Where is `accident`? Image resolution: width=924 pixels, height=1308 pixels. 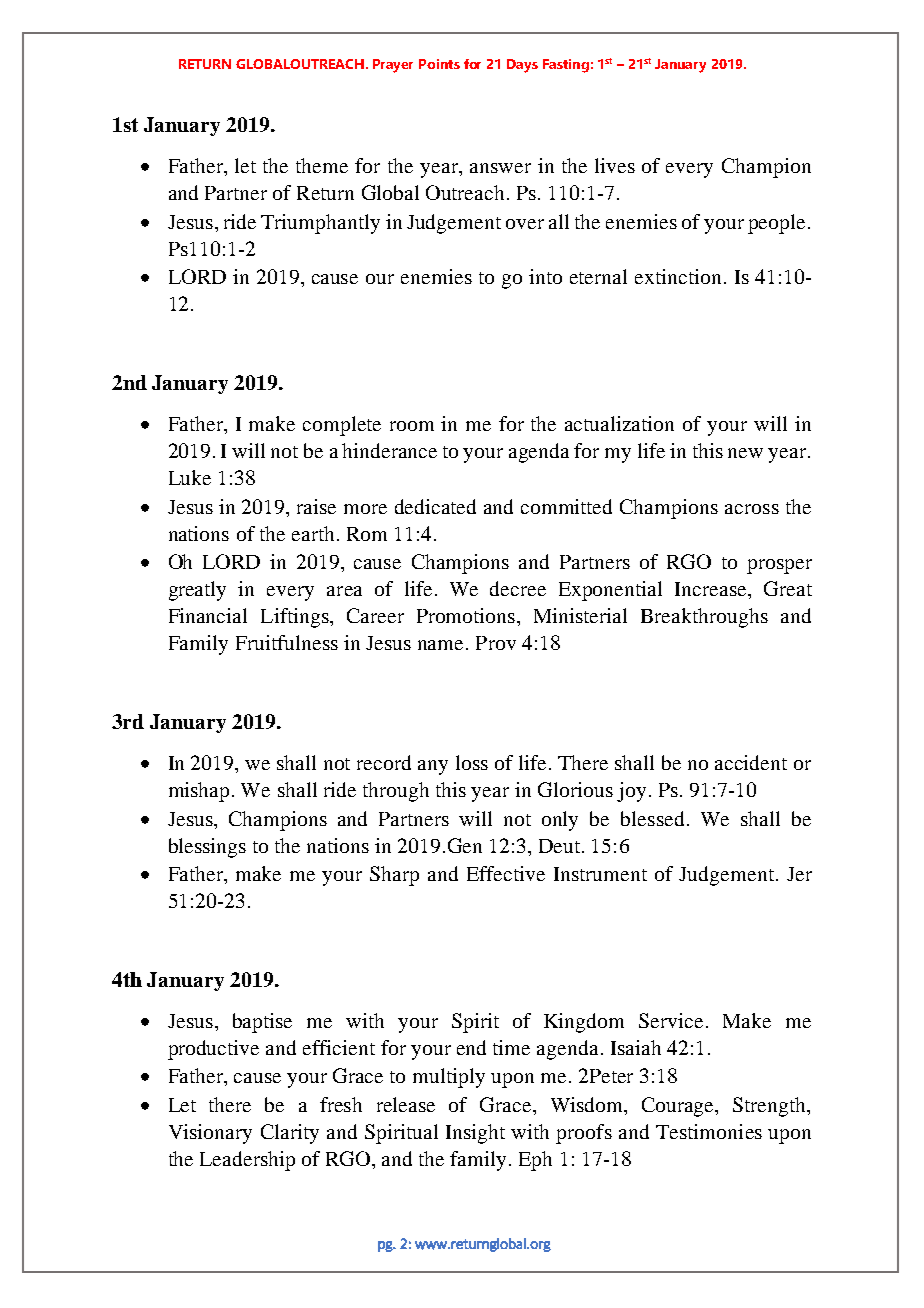 accident is located at coordinates (751, 762).
